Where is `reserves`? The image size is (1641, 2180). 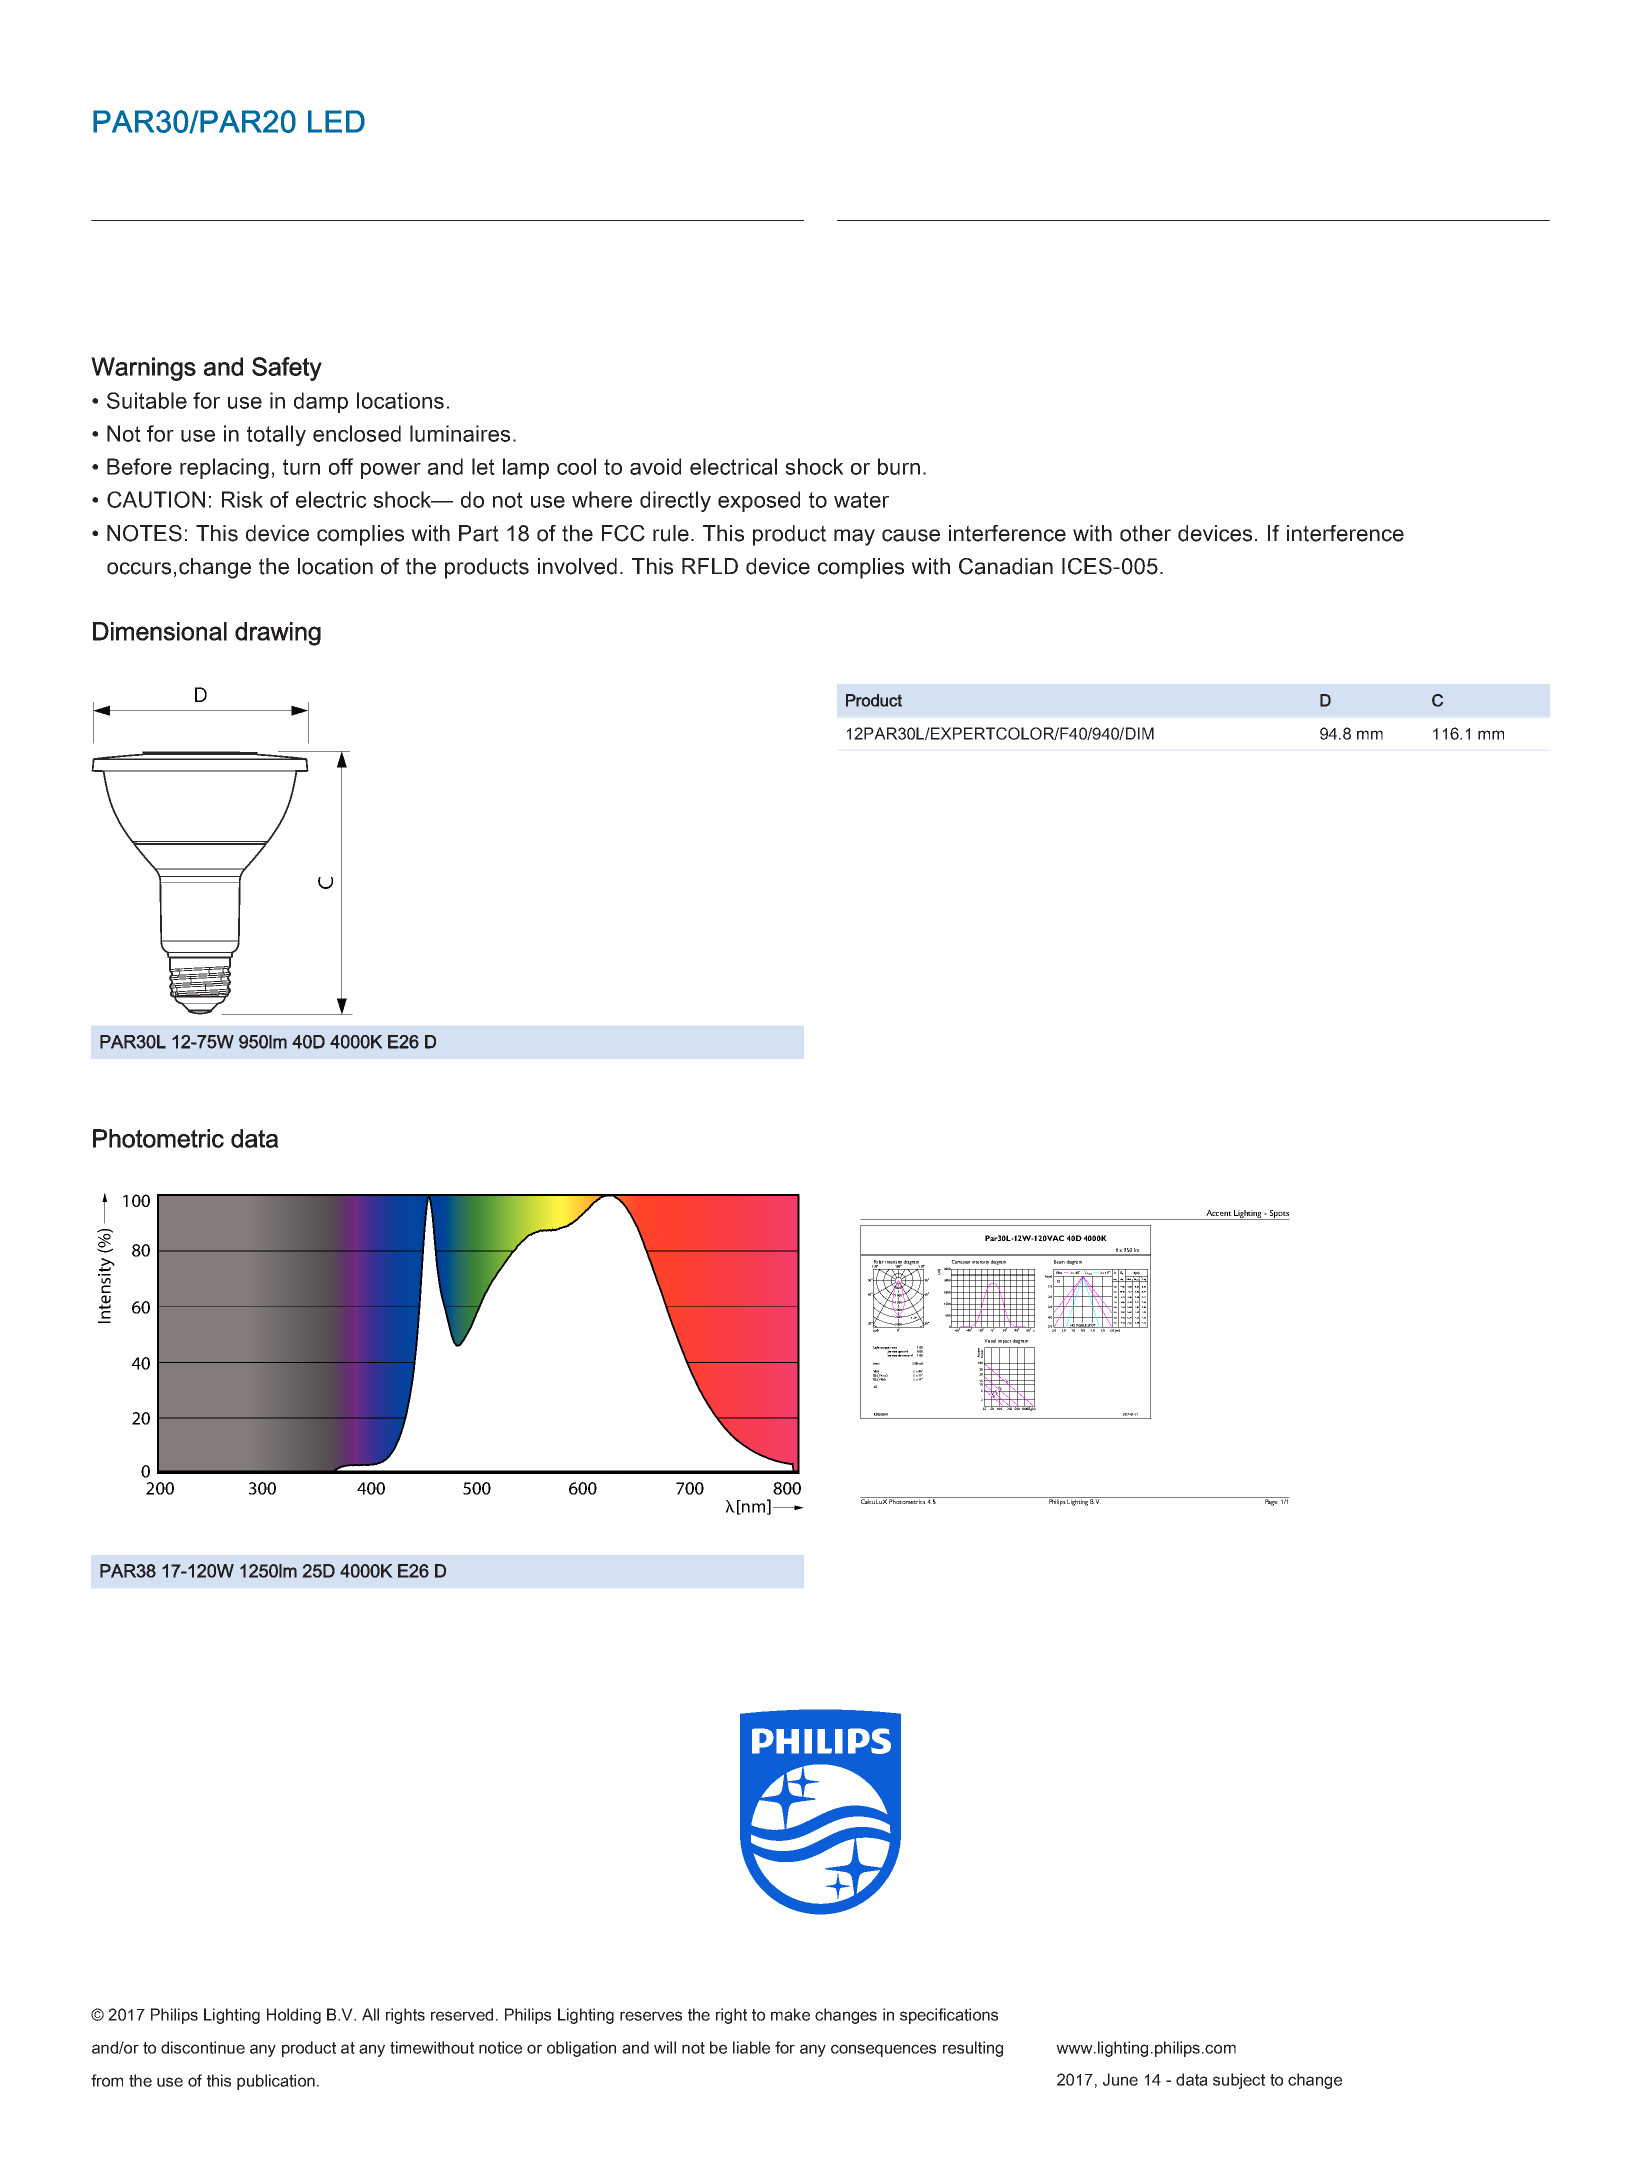
reserves is located at coordinates (651, 2016).
